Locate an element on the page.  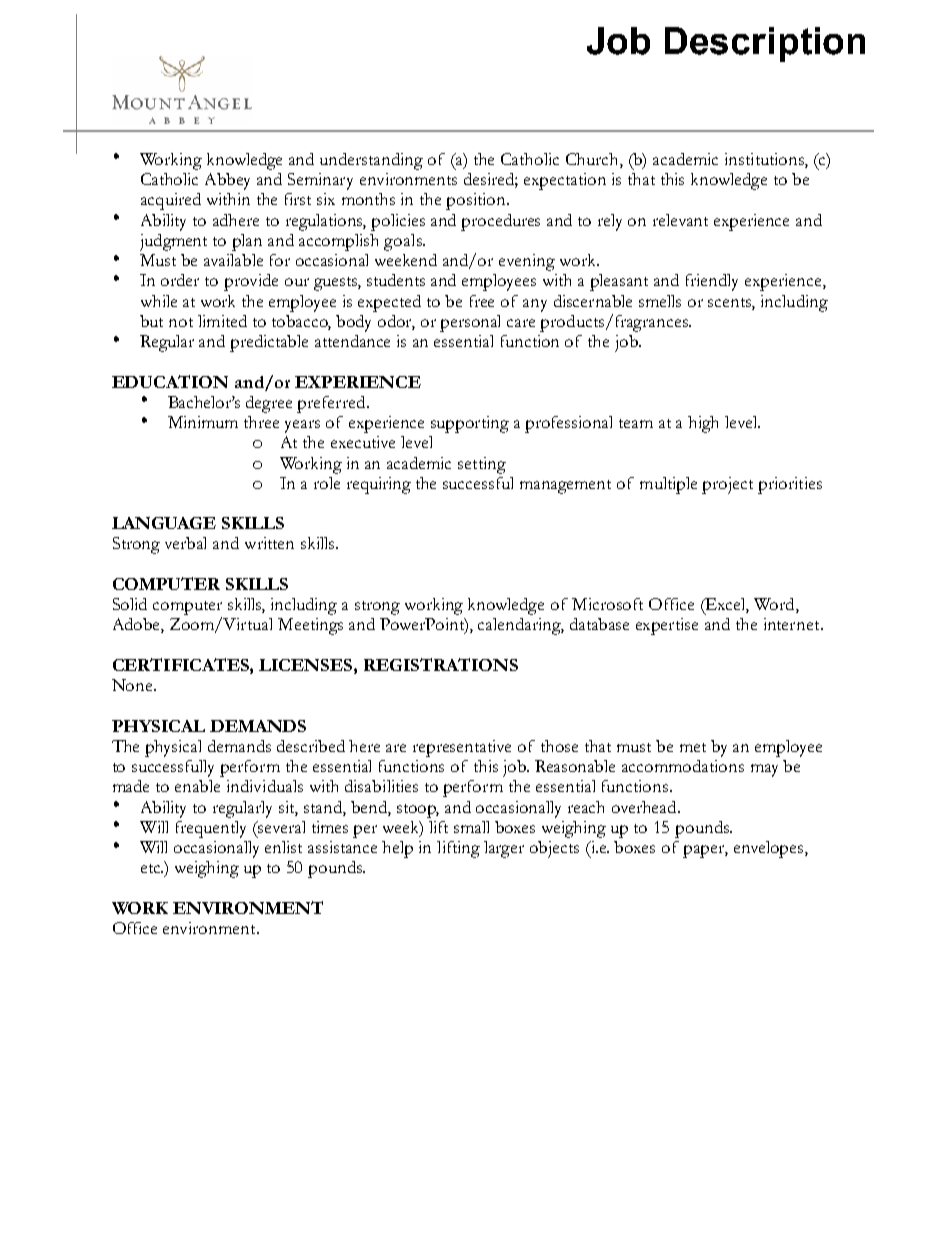
Word is located at coordinates (775, 605).
